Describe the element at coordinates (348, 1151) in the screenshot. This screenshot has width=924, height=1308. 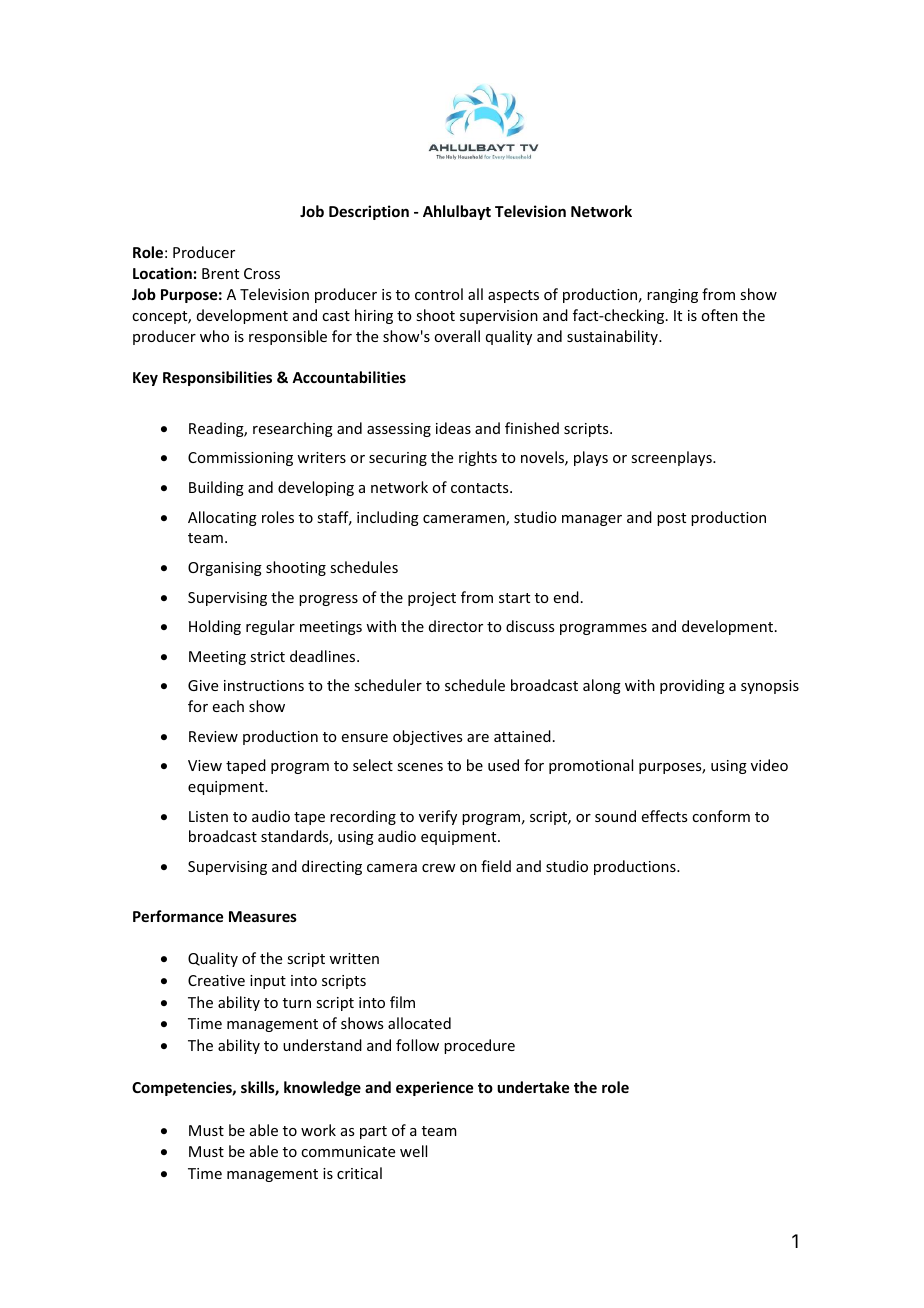
I see `communicate` at that location.
